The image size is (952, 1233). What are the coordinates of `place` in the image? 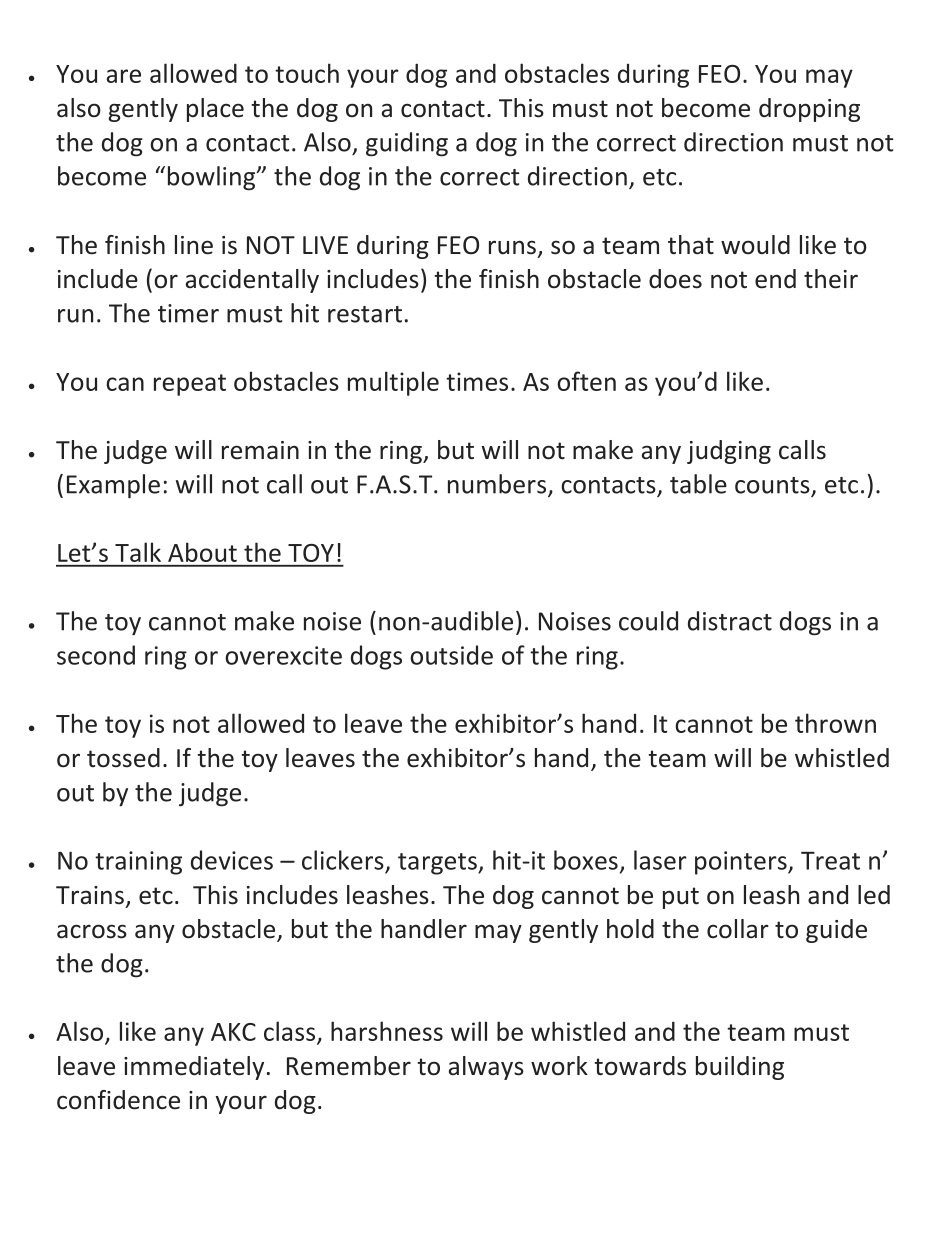 It's located at (215, 110).
